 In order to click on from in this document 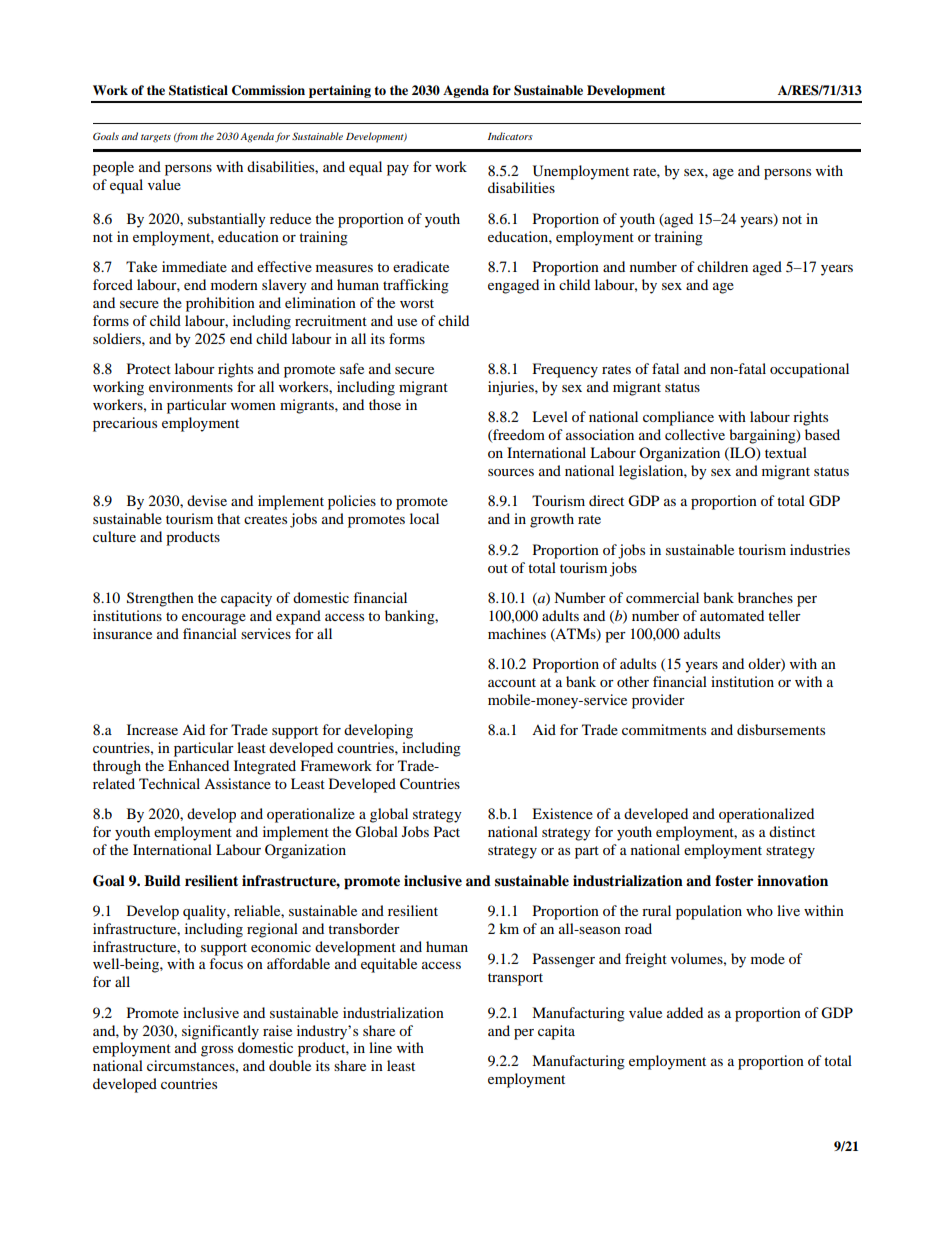, I will do `click(186, 137)`.
